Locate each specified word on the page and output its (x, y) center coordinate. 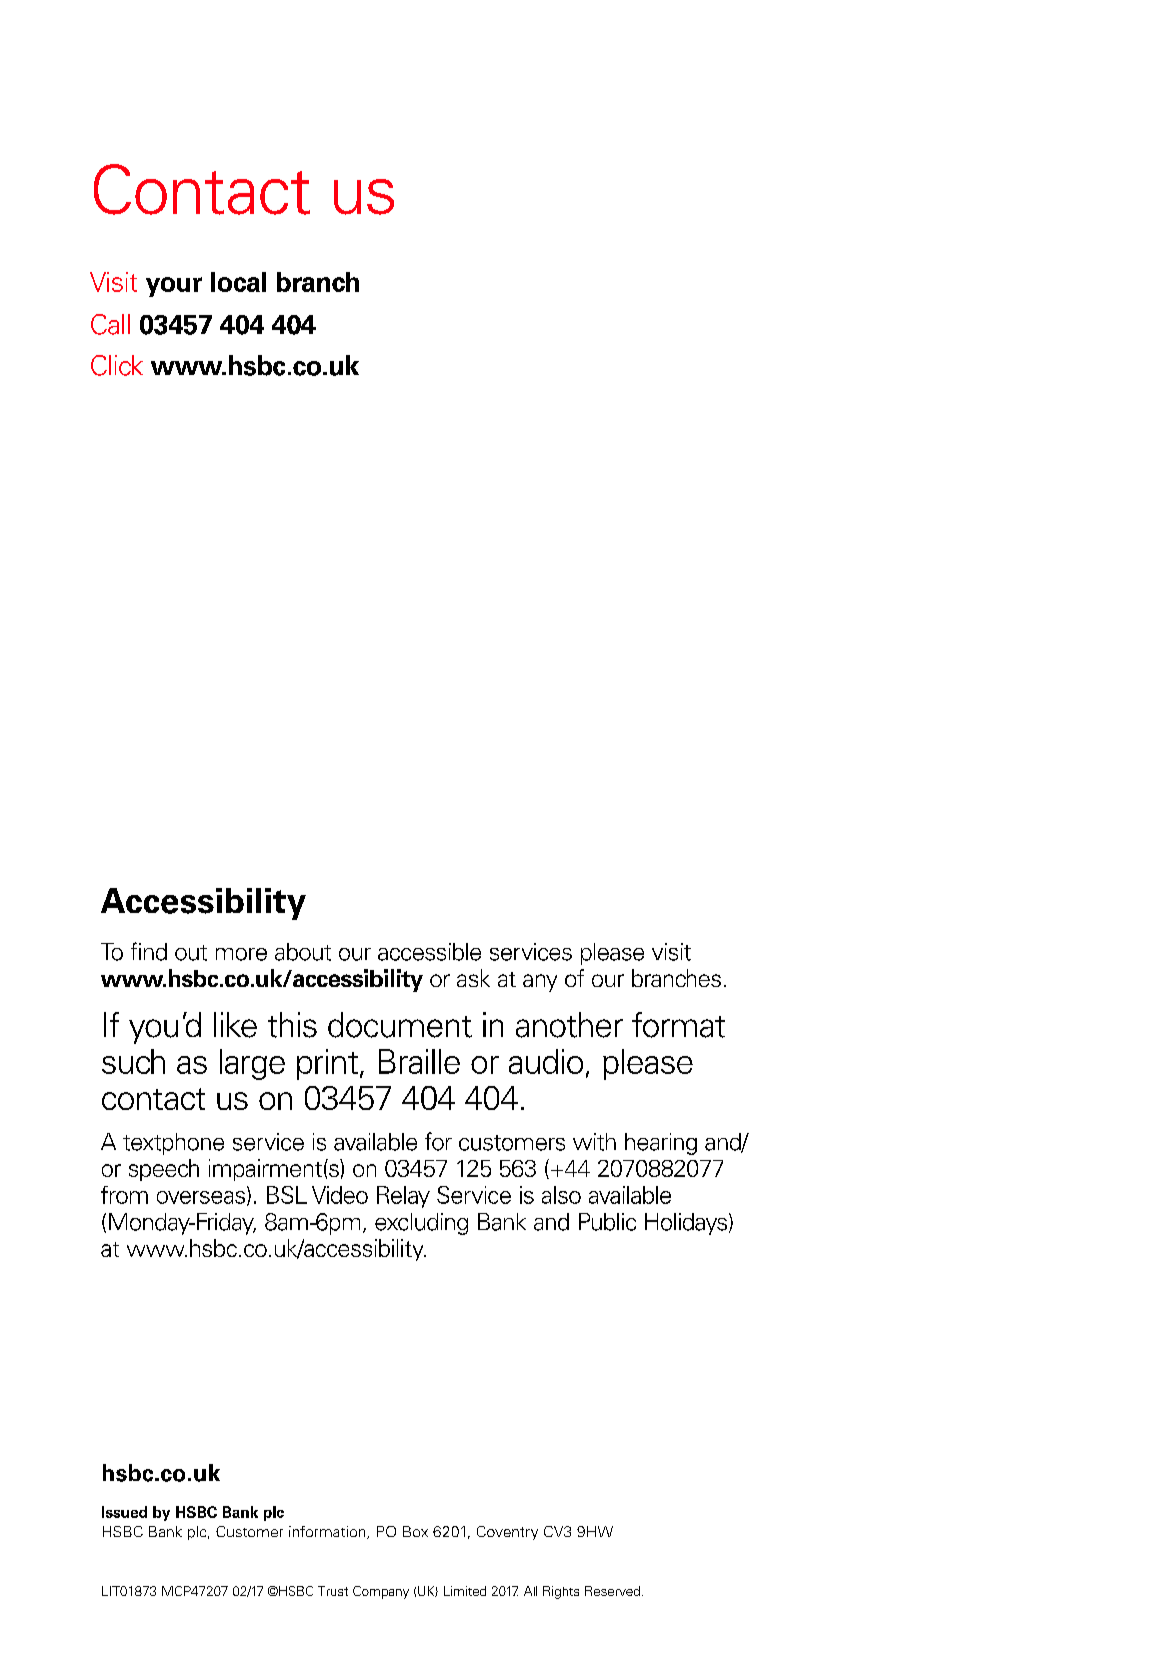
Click (117, 365)
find (149, 951)
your (174, 287)
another (569, 1025)
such (133, 1061)
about (303, 952)
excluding (421, 1224)
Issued (124, 1512)
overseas (202, 1198)
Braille (419, 1061)
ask (473, 978)
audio (546, 1061)
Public (607, 1222)
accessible (429, 952)
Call (110, 324)
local (238, 282)
